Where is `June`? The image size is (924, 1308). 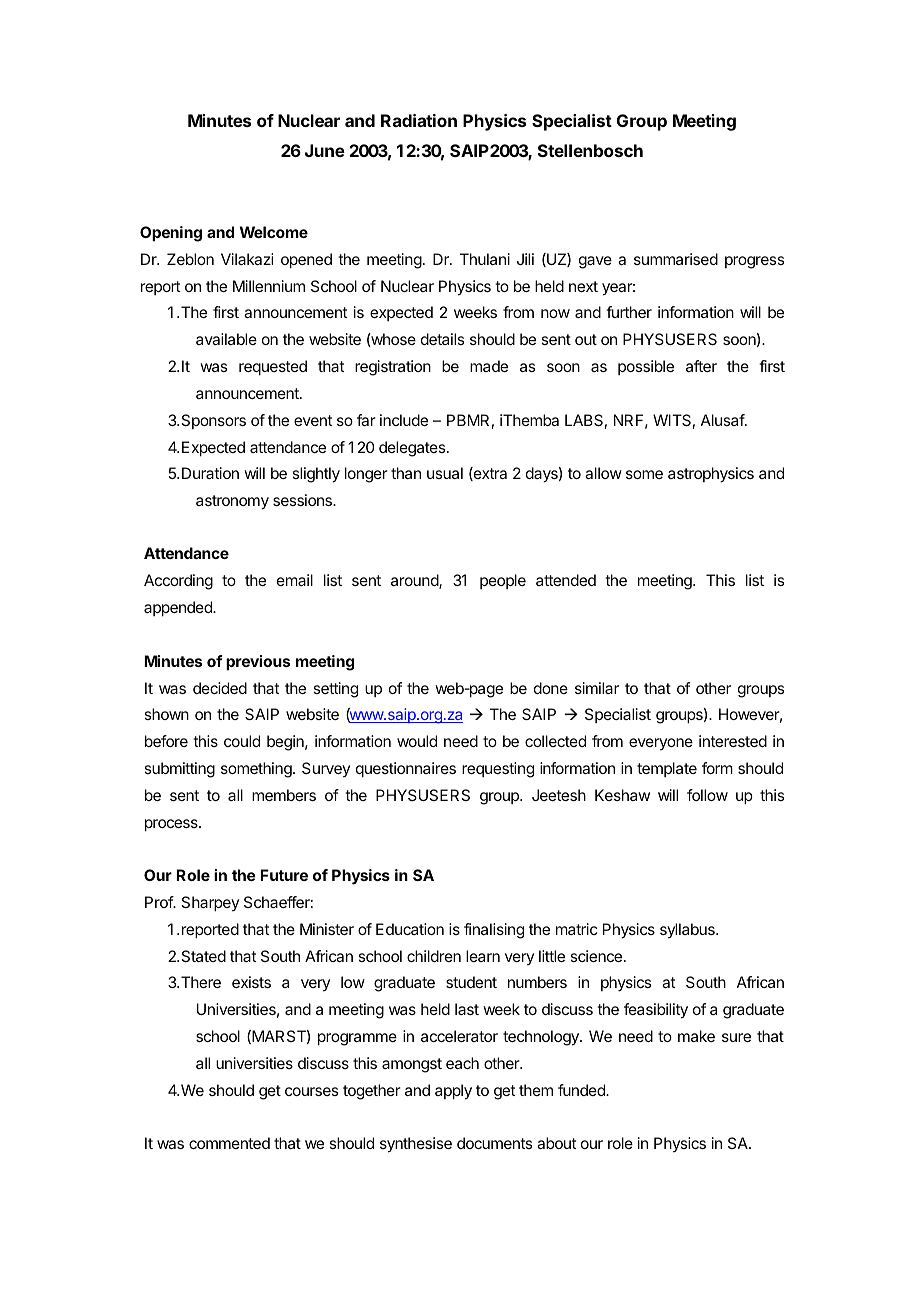 June is located at coordinates (325, 150).
